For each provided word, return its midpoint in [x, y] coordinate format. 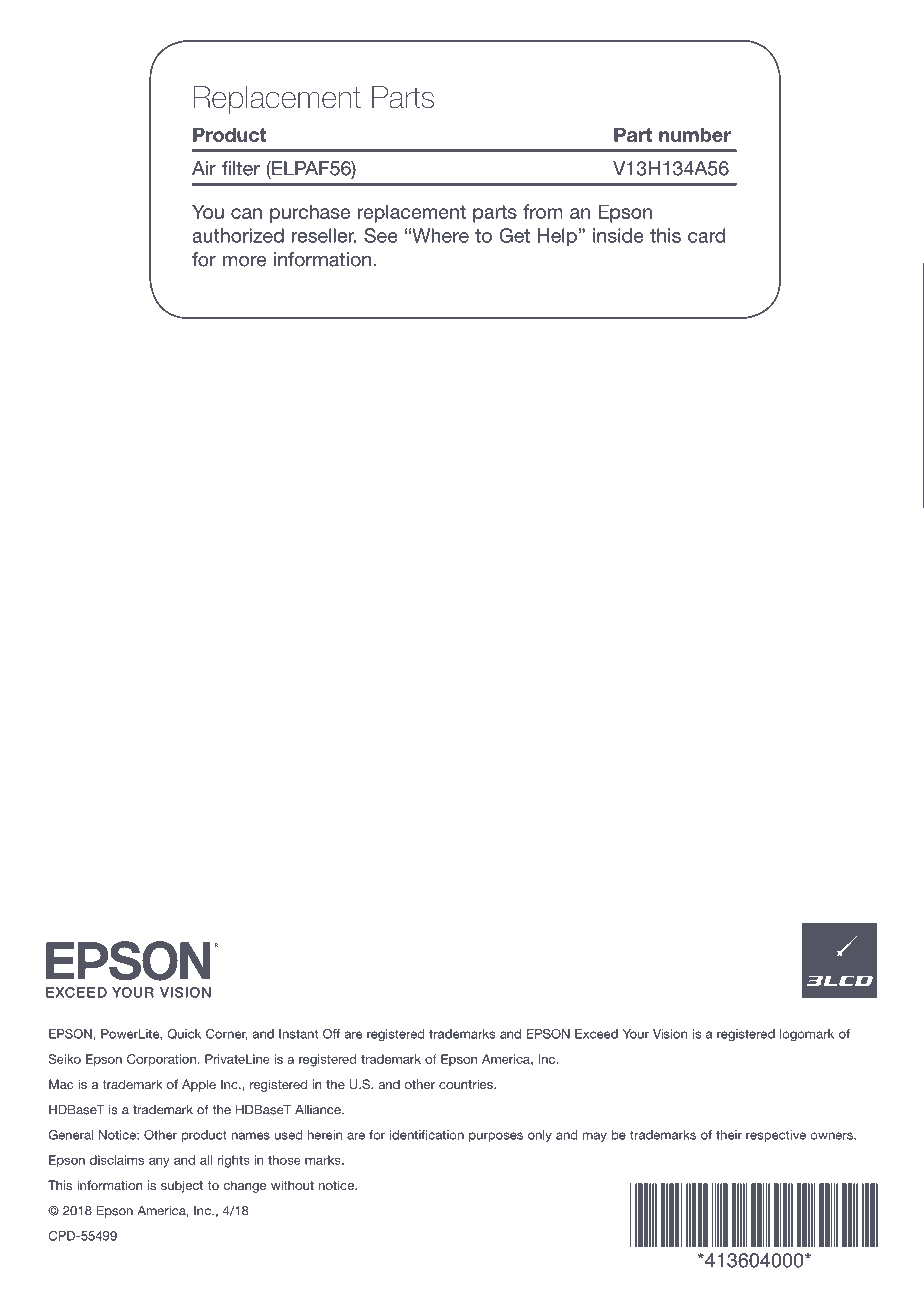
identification [427, 1135]
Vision [670, 1034]
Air [204, 168]
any [159, 1163]
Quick [184, 1034]
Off [331, 1034]
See [381, 235]
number [695, 134]
